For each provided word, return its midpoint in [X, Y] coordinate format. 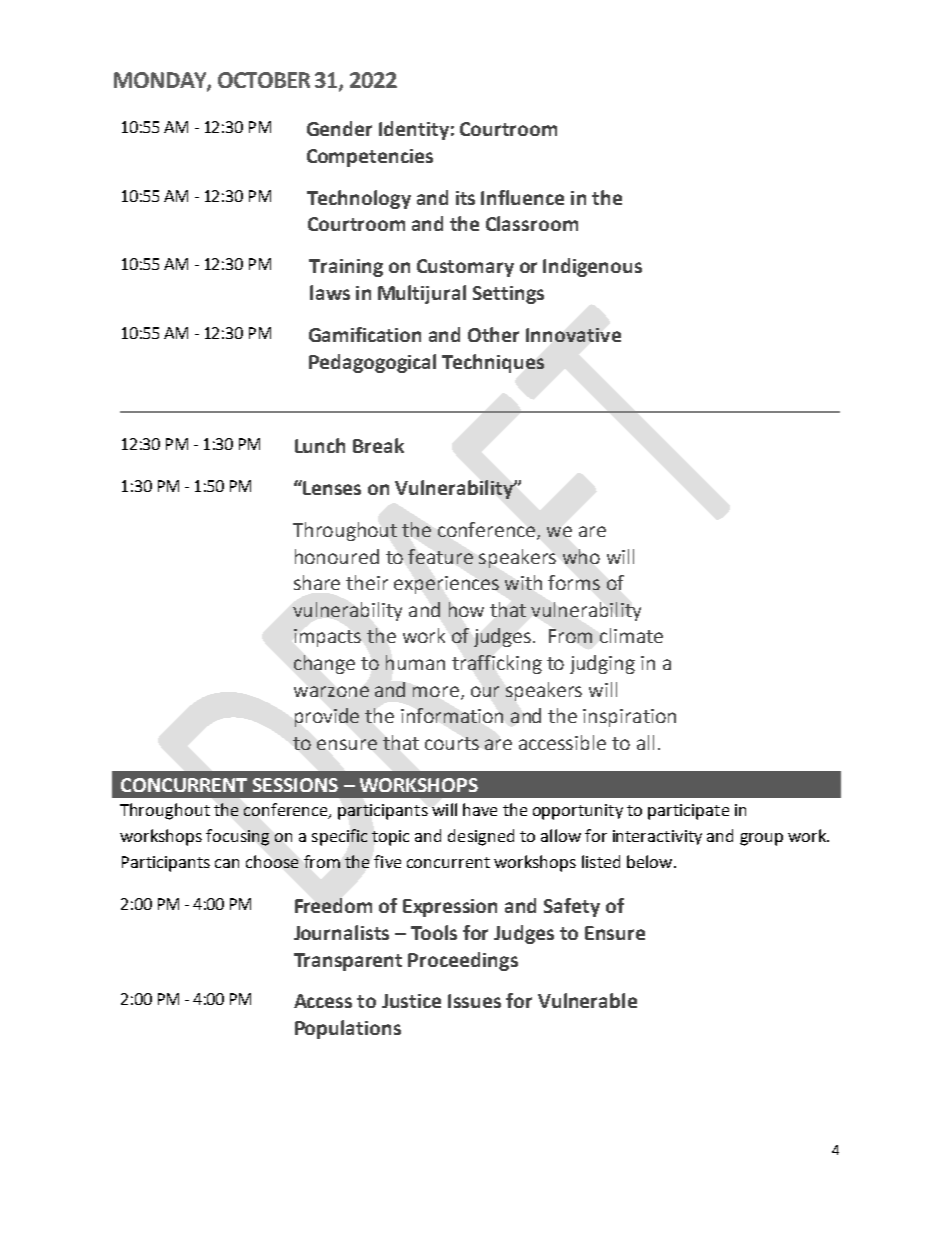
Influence [522, 197]
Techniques [493, 363]
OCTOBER [264, 80]
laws [330, 292]
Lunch [320, 445]
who [581, 556]
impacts [327, 638]
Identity [414, 130]
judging [602, 664]
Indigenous [592, 267]
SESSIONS [295, 785]
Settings [508, 295]
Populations [348, 1029]
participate [688, 812]
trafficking [497, 664]
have [480, 809]
